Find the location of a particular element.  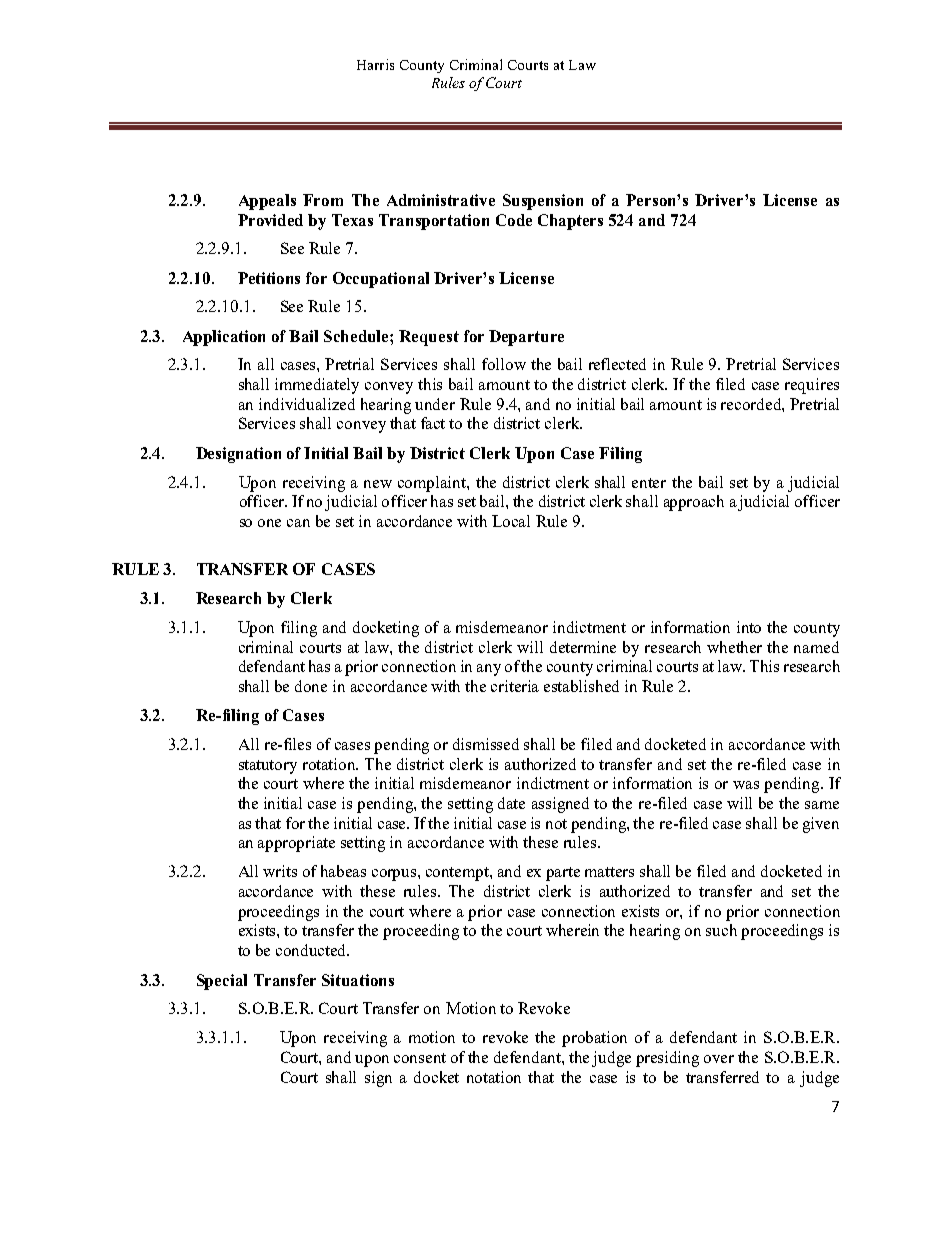

dismissed is located at coordinates (486, 744).
